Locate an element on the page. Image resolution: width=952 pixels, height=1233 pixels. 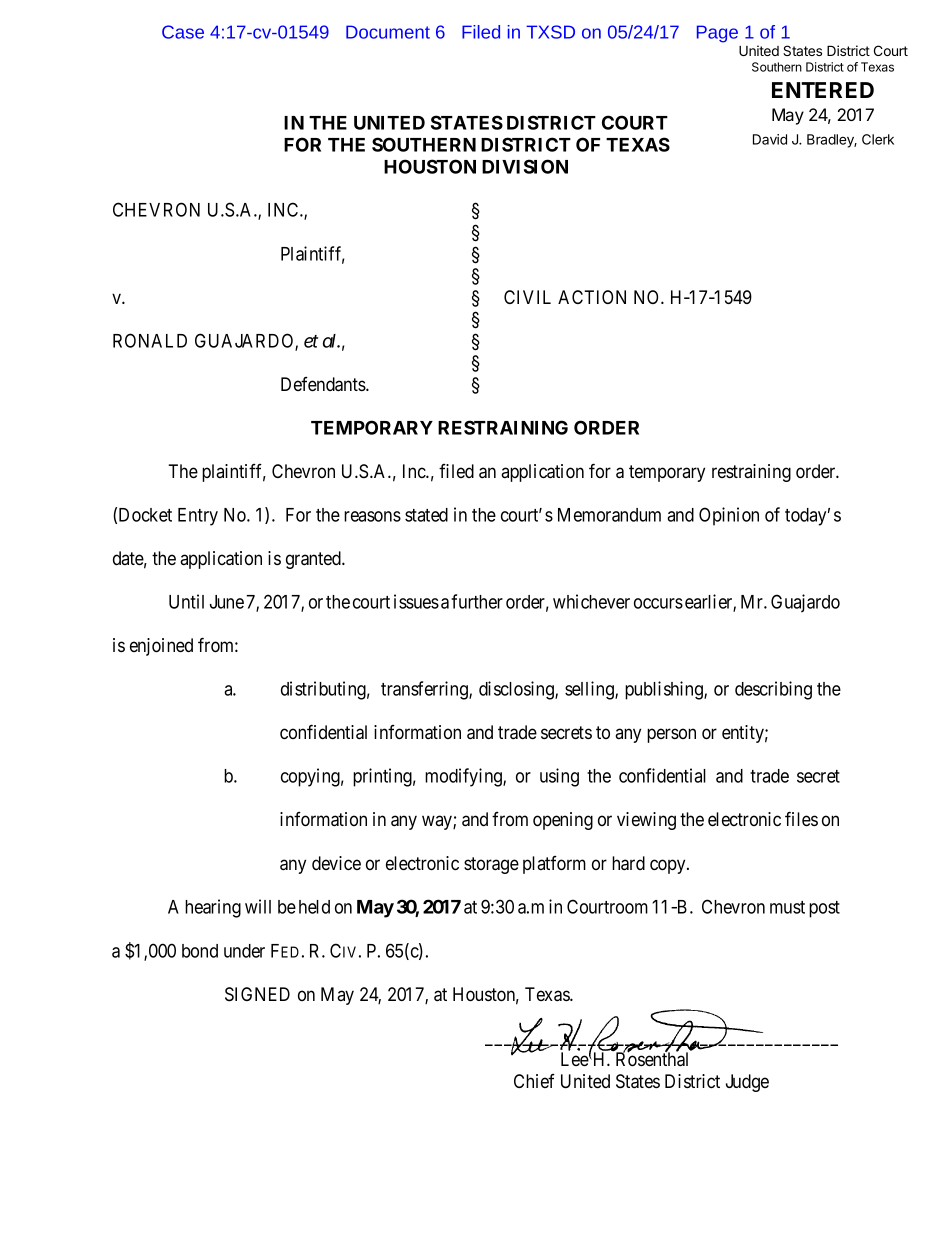
ENTERED is located at coordinates (823, 90).
